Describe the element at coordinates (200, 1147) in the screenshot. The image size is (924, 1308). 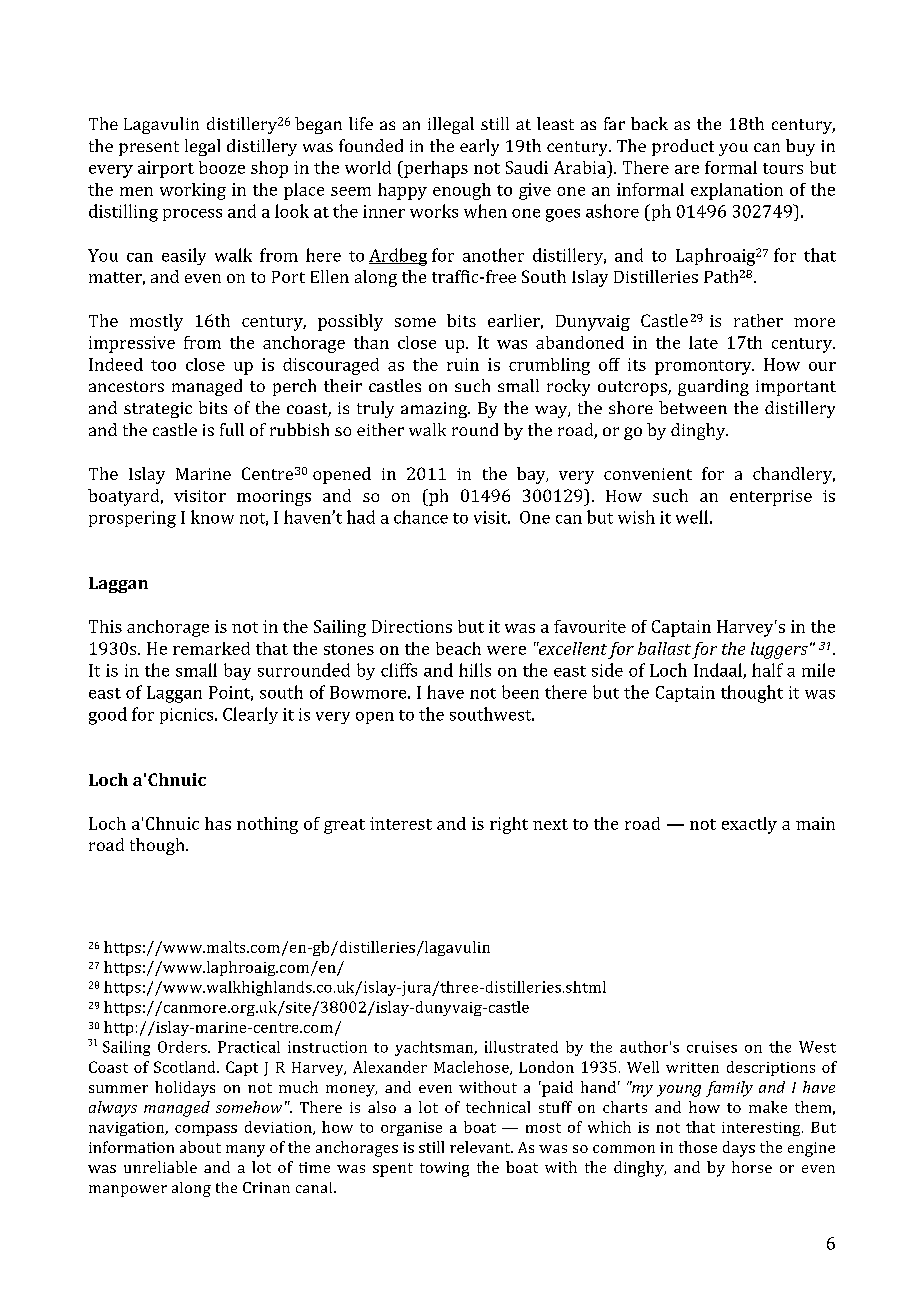
I see `about` at that location.
